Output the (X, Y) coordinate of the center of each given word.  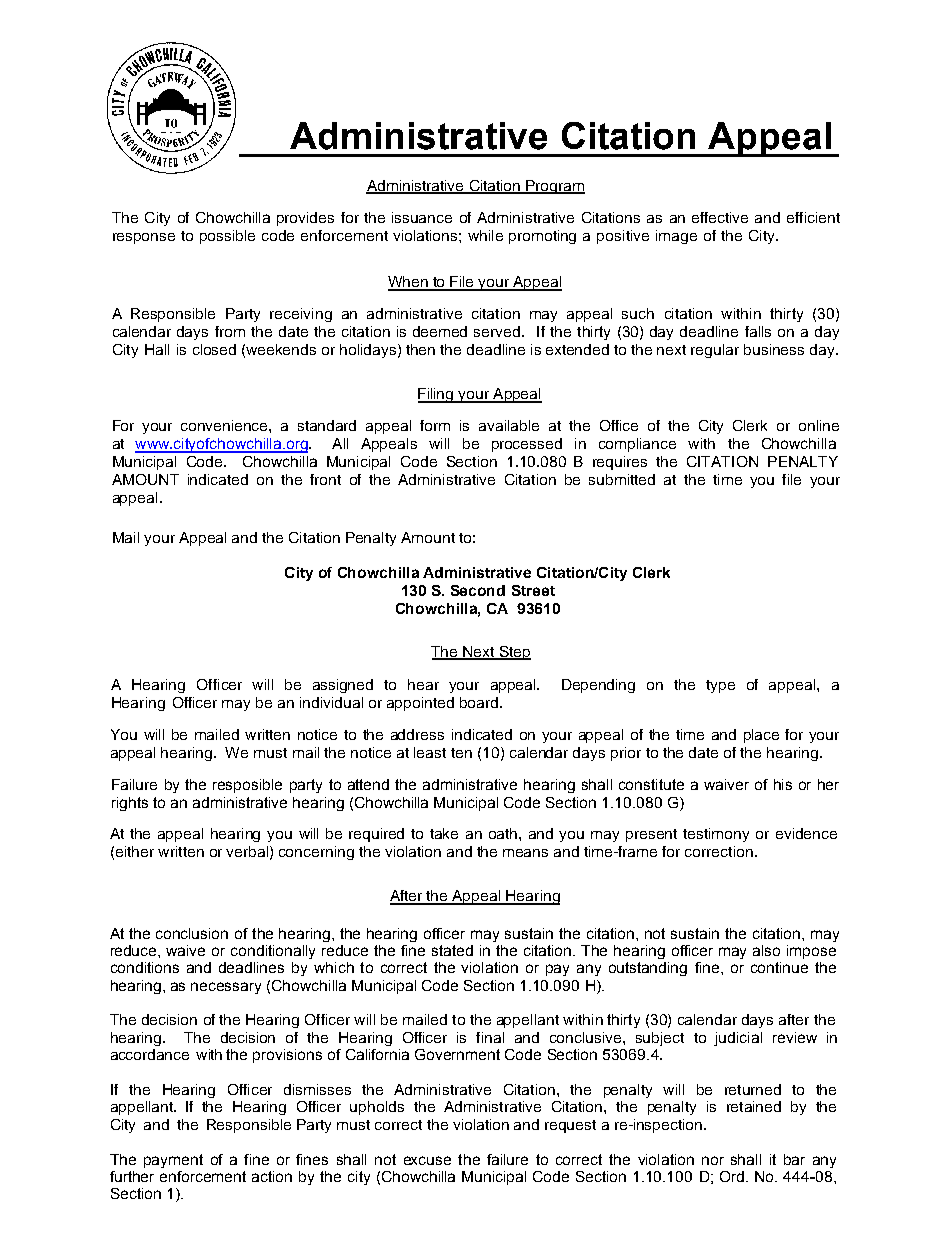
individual (331, 702)
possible (227, 237)
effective (720, 217)
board (480, 702)
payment (173, 1161)
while (485, 235)
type (720, 686)
